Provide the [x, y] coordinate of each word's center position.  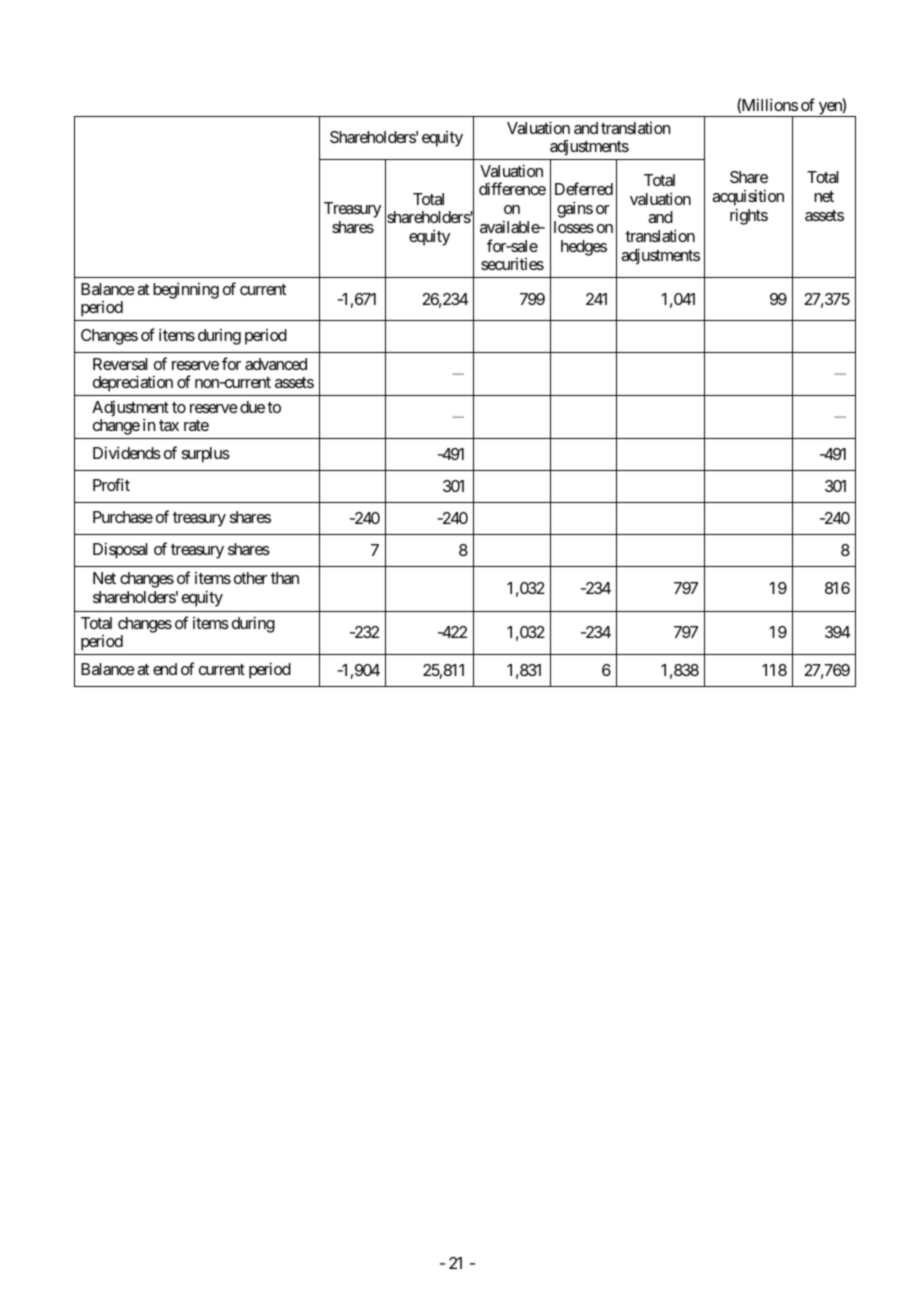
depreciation [133, 383]
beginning [186, 290]
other [250, 578]
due [252, 407]
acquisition [748, 197]
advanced [276, 364]
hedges [584, 248]
